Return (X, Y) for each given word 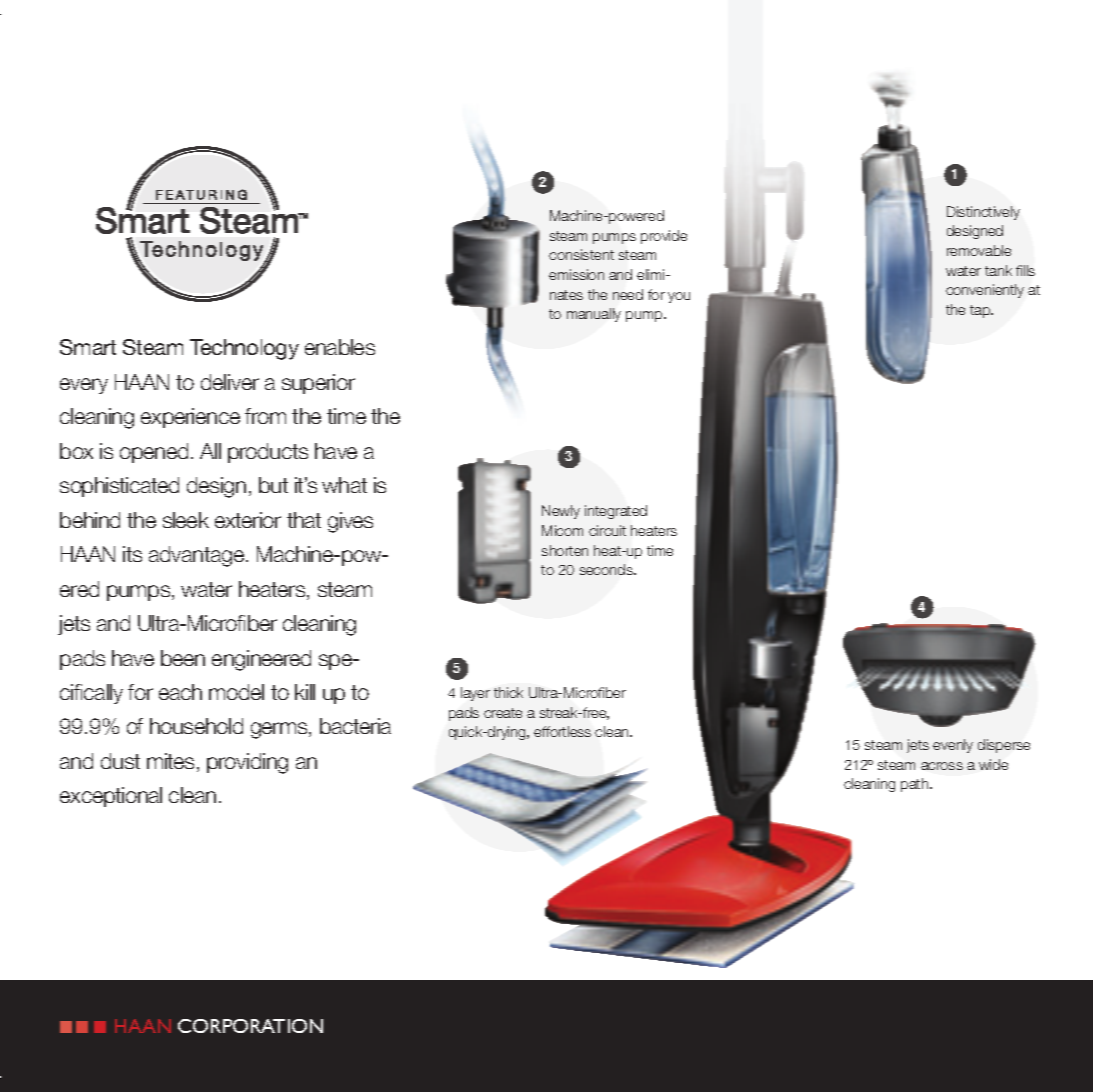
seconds (607, 569)
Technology (244, 349)
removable (979, 250)
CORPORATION (250, 1026)
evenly (953, 746)
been (183, 658)
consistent (581, 254)
